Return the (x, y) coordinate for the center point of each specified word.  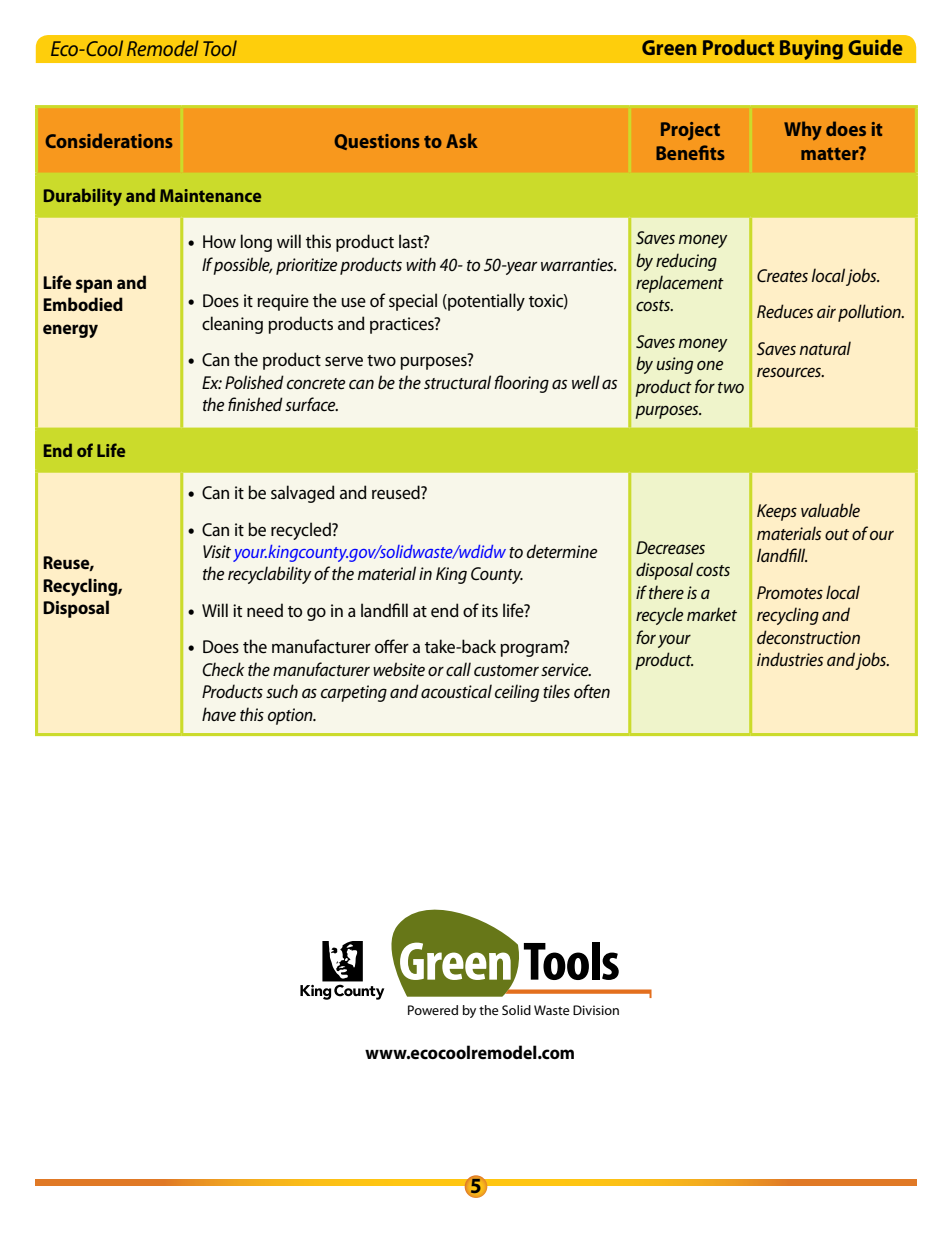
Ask (462, 140)
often (592, 691)
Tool (220, 48)
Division (596, 1010)
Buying (811, 49)
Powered (433, 1010)
